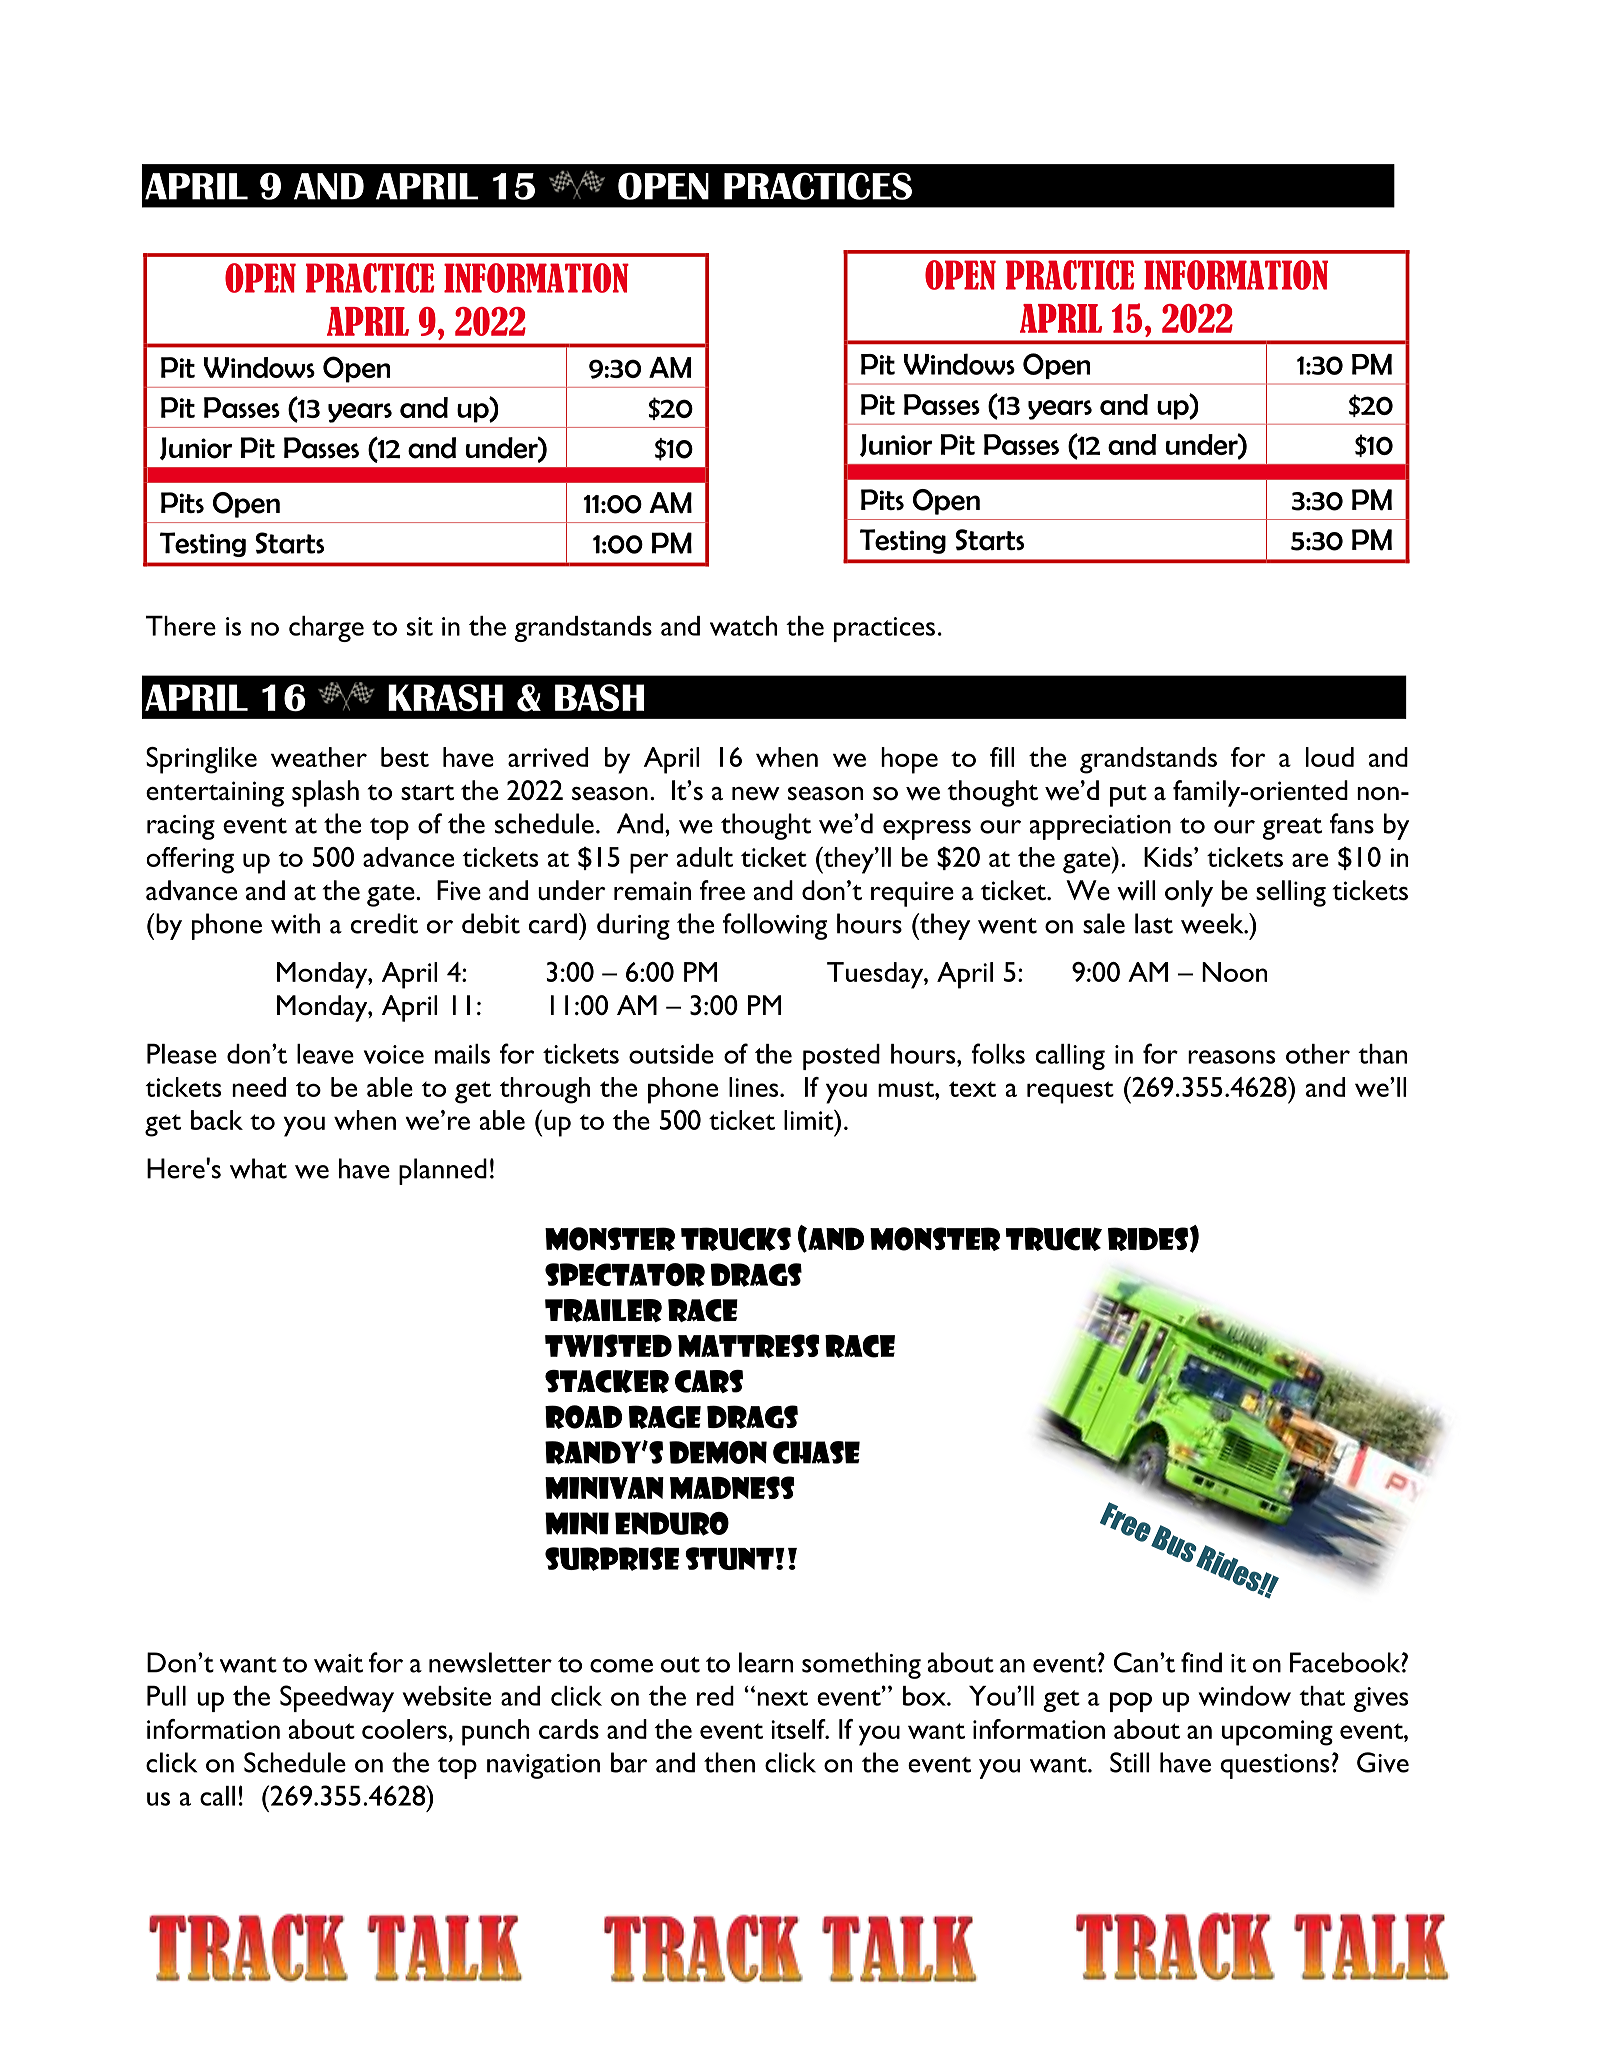 This screenshot has width=1597, height=2067. What do you see at coordinates (325, 1054) in the screenshot?
I see `leave` at bounding box center [325, 1054].
